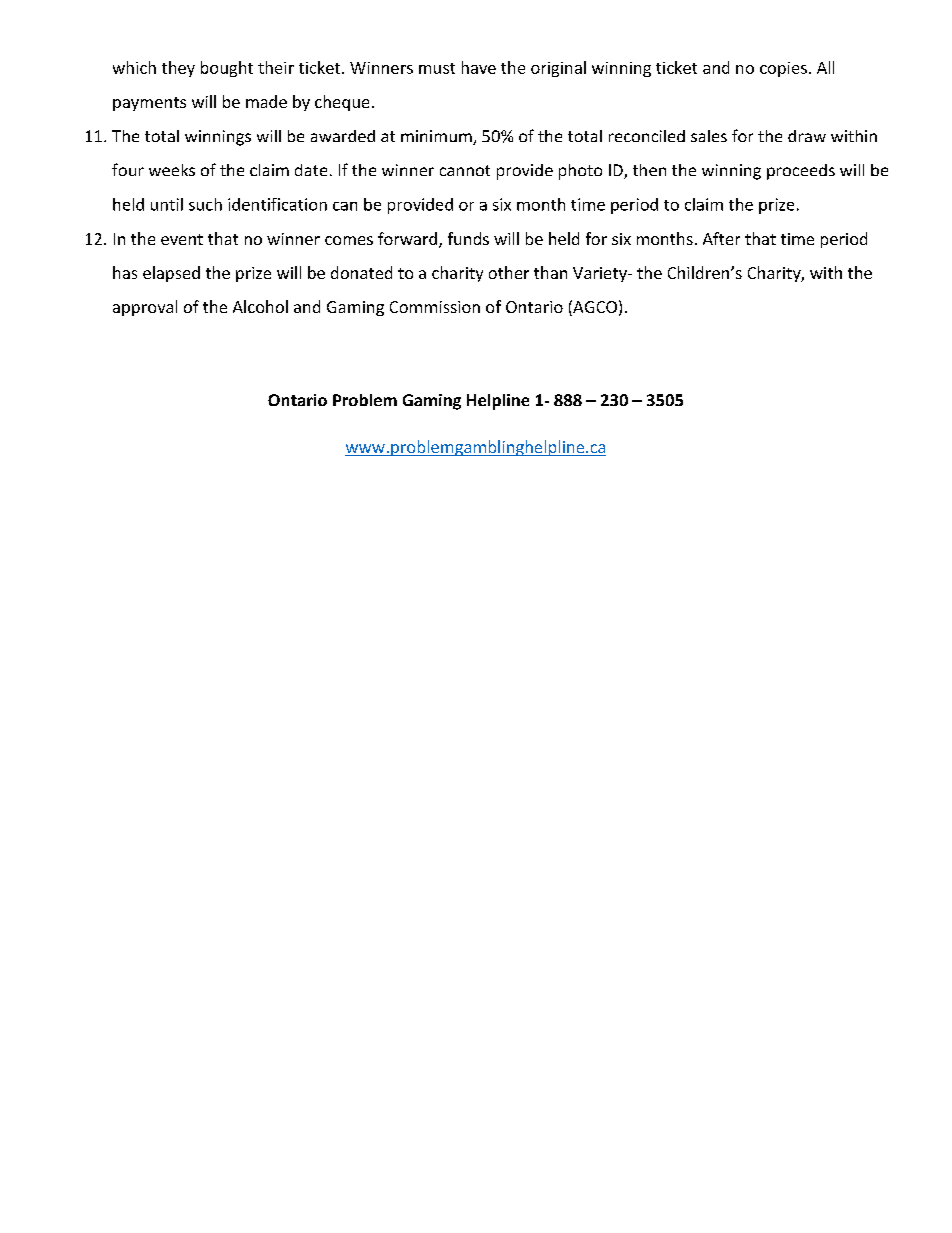 The height and width of the page is (1233, 952). I want to click on proceeds, so click(801, 172).
